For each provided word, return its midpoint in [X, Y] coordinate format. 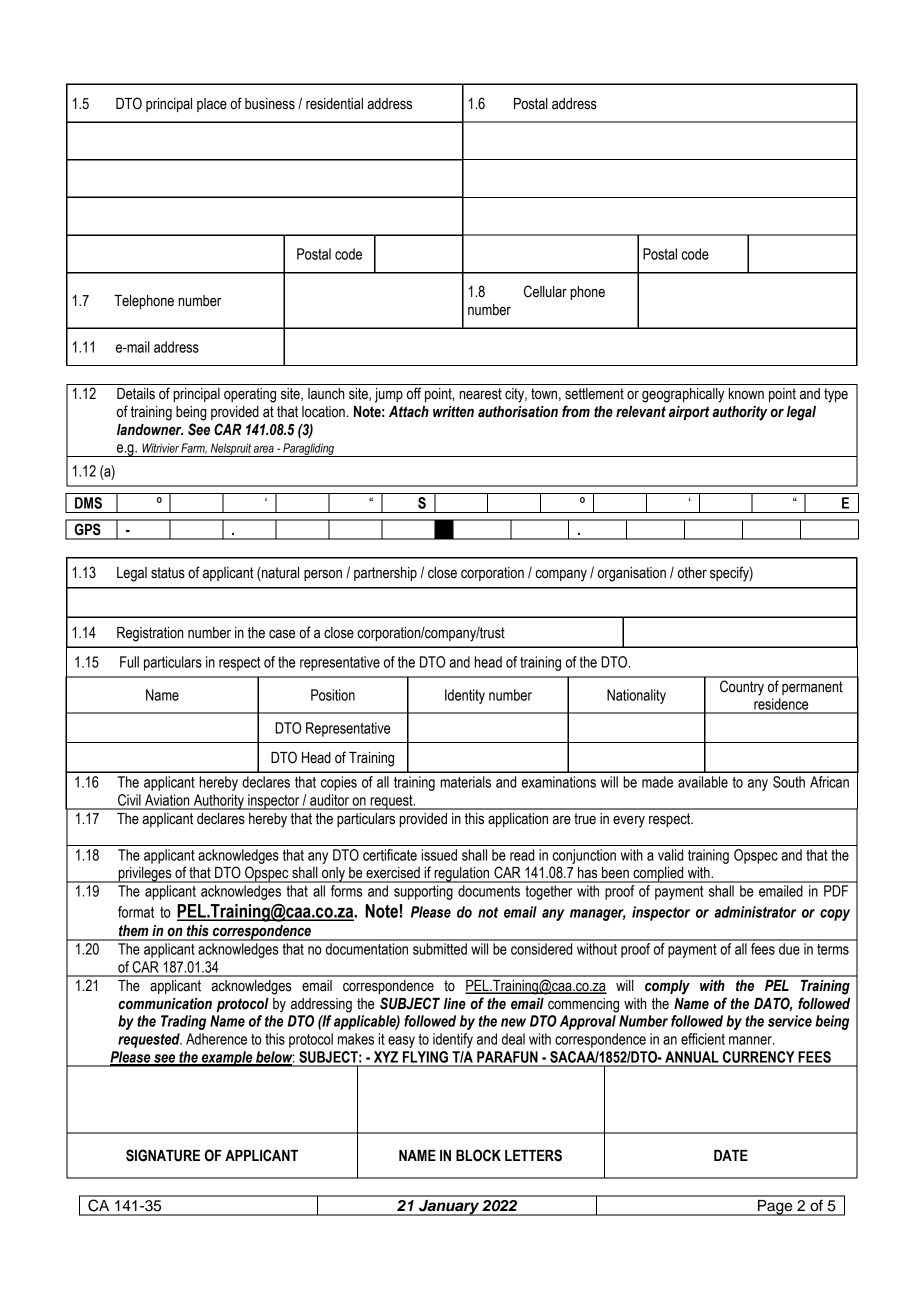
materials [465, 782]
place [212, 105]
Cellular [545, 291]
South [789, 782]
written [453, 412]
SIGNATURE [163, 1155]
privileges [145, 875]
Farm [194, 448]
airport [689, 413]
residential [334, 104]
